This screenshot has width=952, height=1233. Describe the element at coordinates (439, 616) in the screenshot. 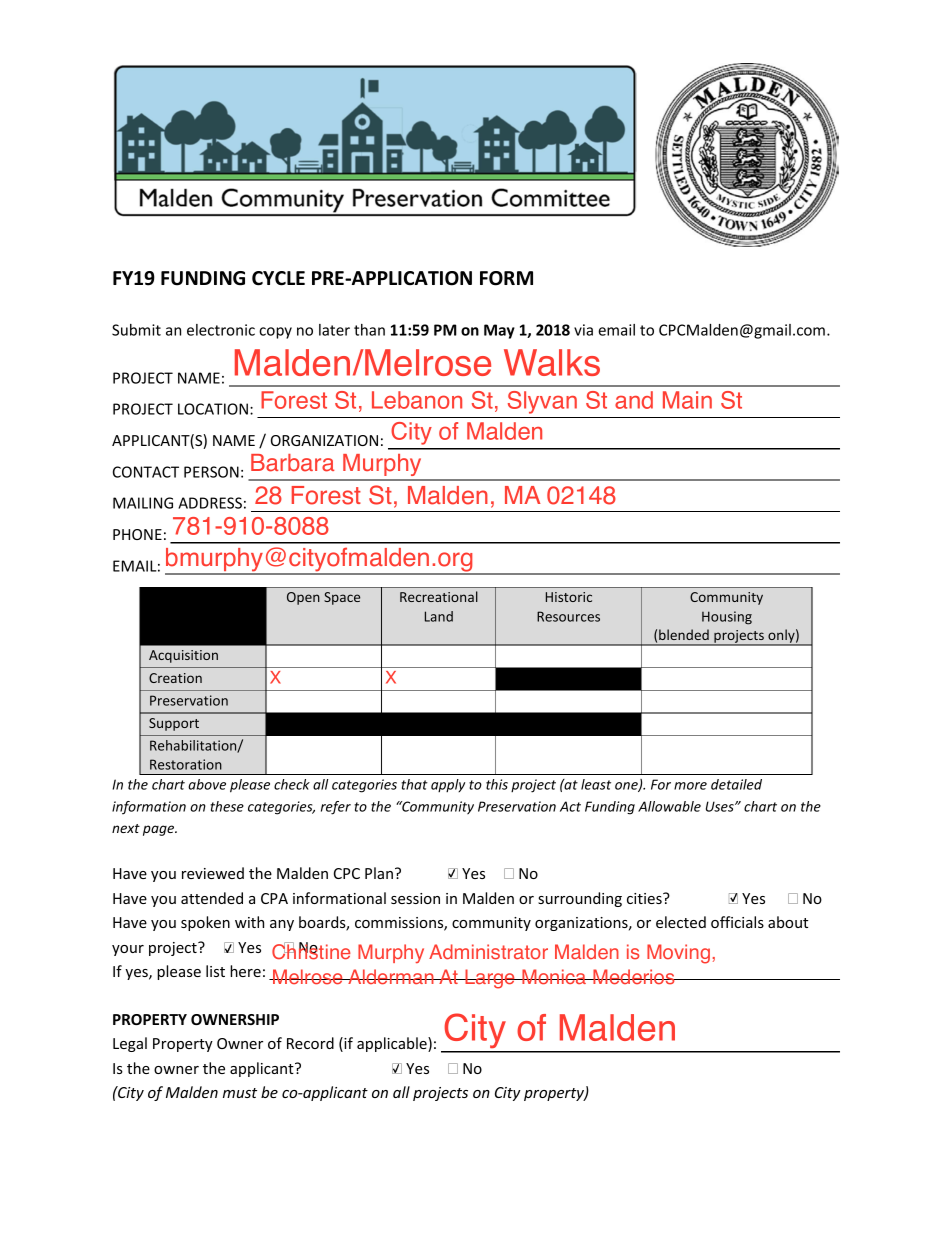

I see `Land` at that location.
